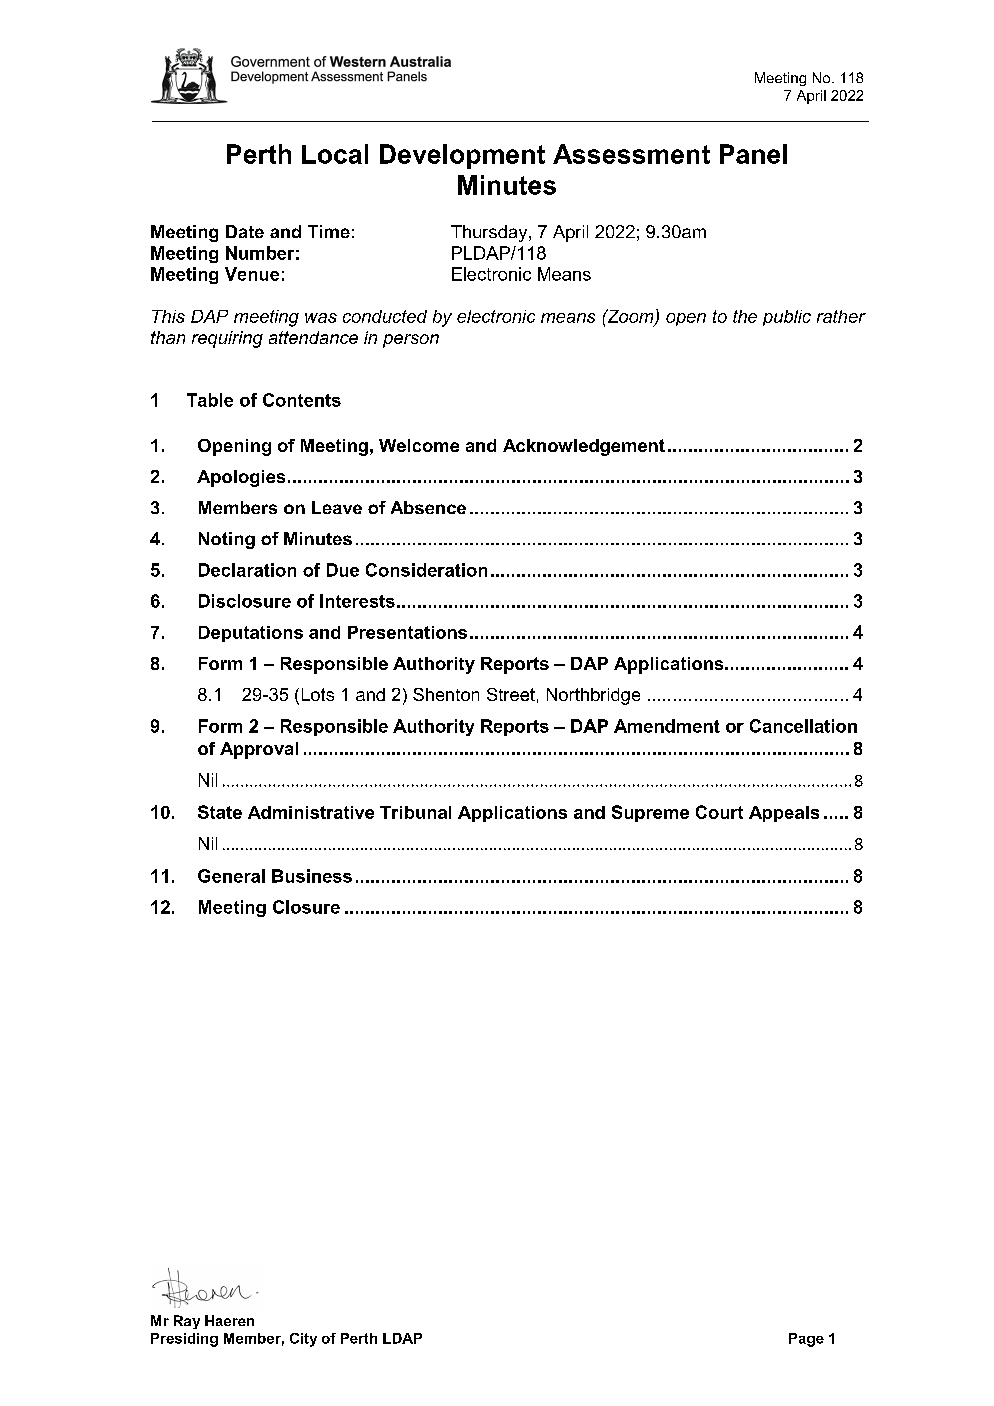 The image size is (994, 1406). Describe the element at coordinates (490, 233) in the document. I see `Thursday` at that location.
